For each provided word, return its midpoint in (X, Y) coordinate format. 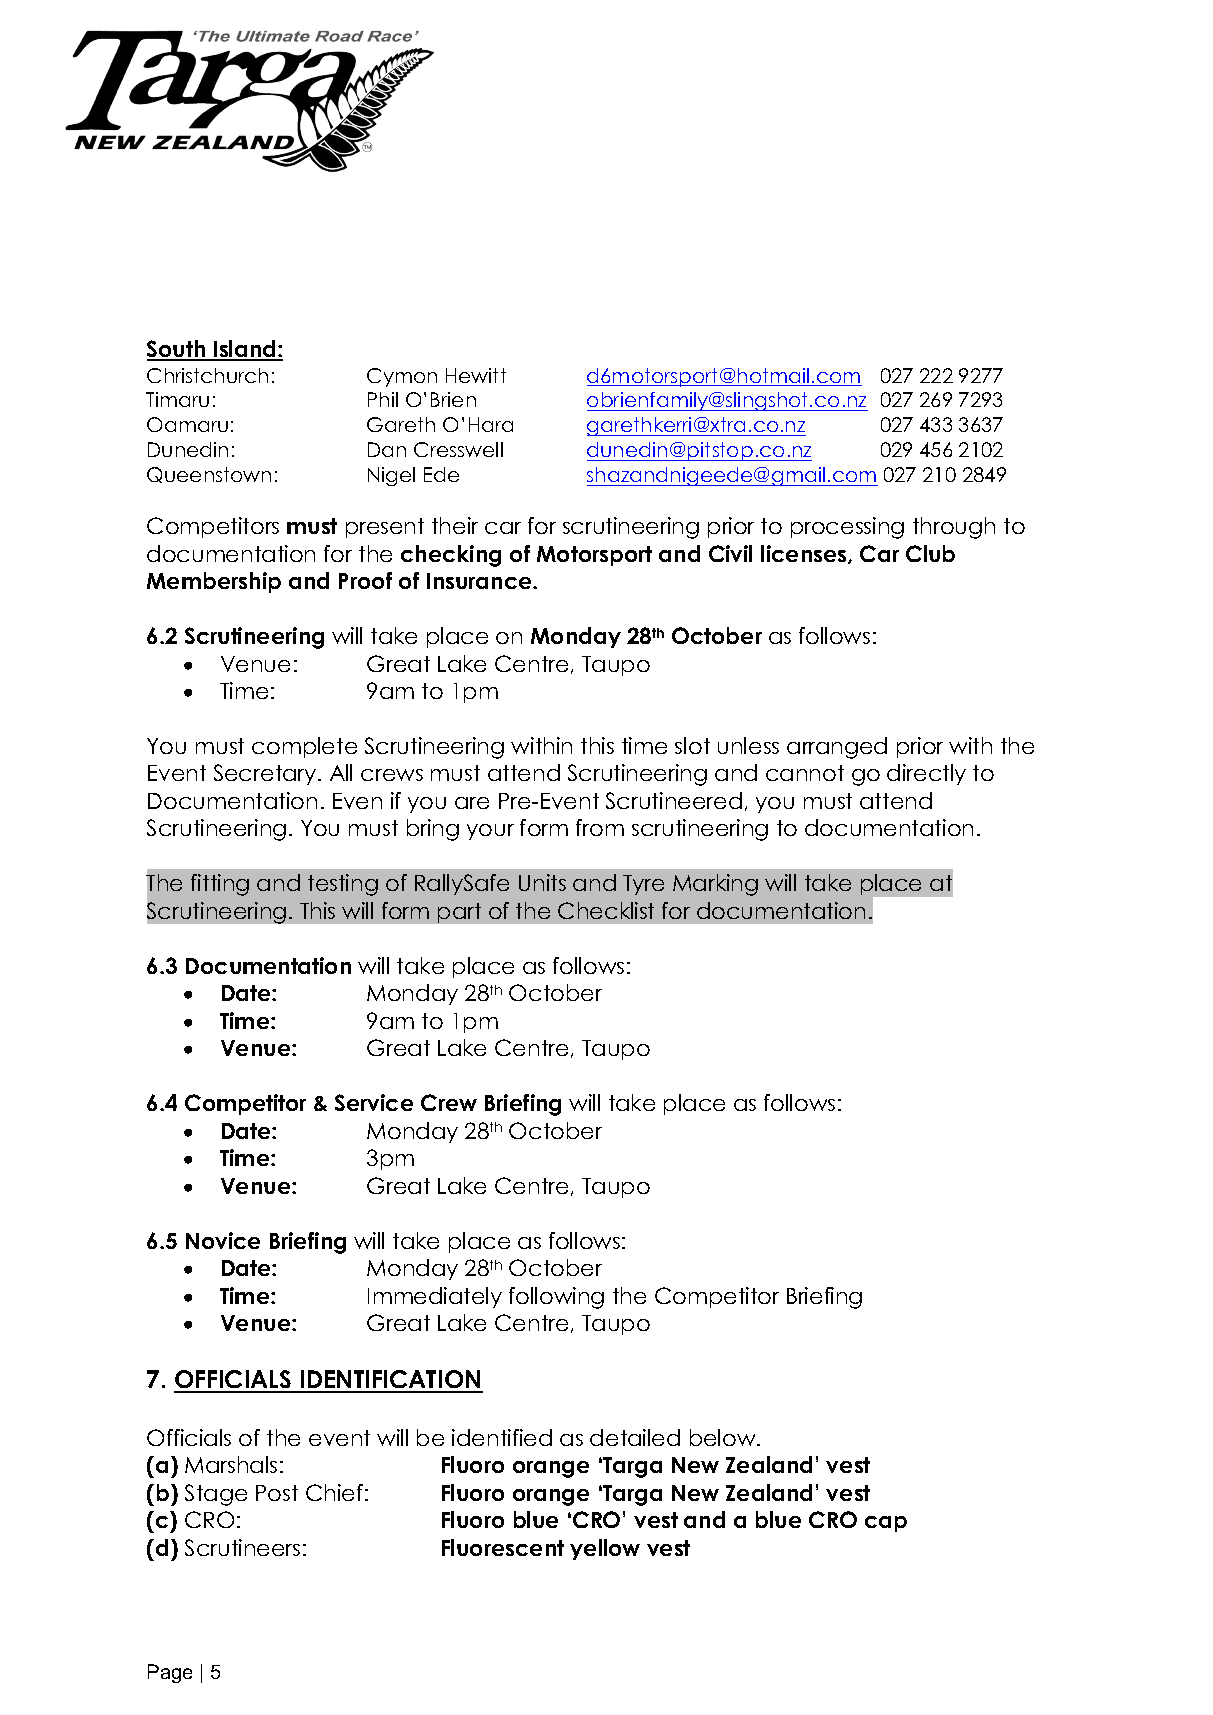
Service (374, 1102)
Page (170, 1673)
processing (847, 528)
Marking (715, 885)
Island (245, 350)
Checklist (606, 910)
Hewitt (476, 375)
